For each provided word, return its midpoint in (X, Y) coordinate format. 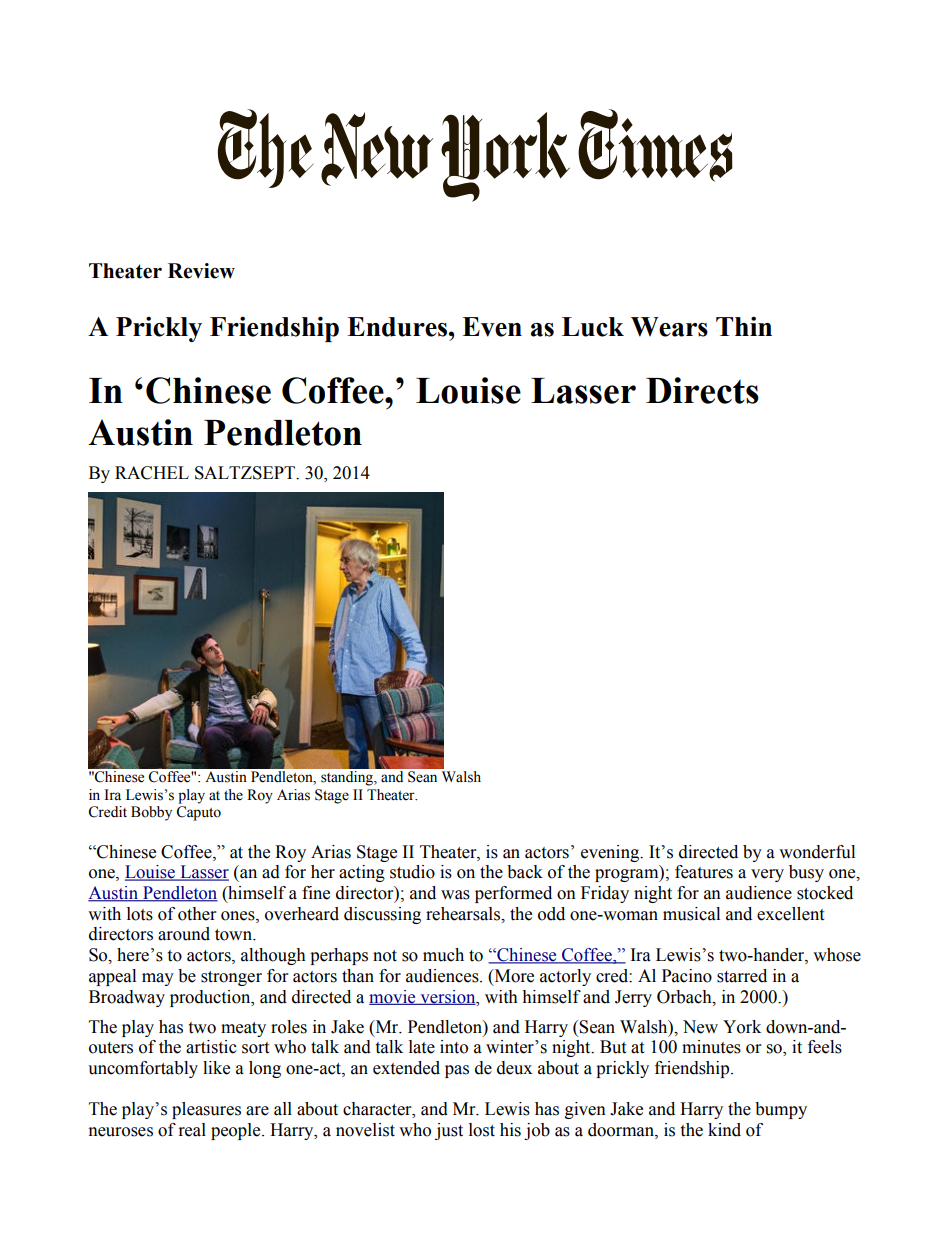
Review (201, 271)
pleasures (206, 1110)
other (197, 914)
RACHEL (152, 473)
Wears (669, 327)
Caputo (198, 813)
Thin (744, 326)
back (525, 872)
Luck (593, 327)
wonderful (817, 852)
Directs (702, 390)
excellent (790, 914)
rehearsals (464, 914)
